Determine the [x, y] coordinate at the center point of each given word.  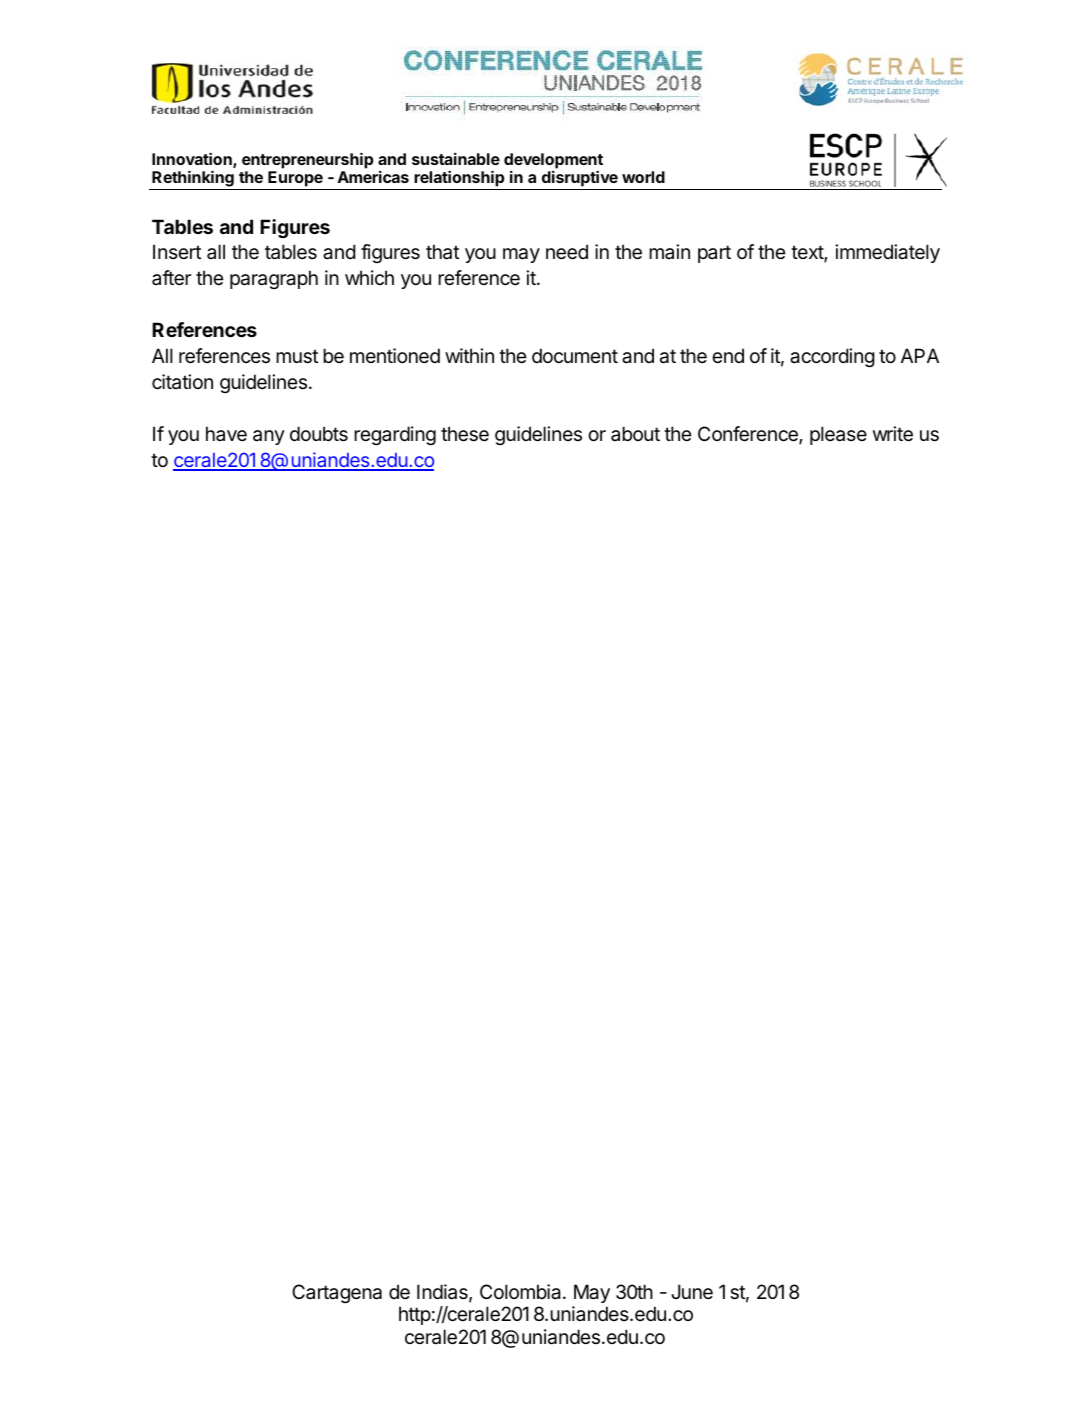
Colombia [522, 1292]
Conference [749, 435]
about [635, 433]
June [692, 1292]
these [465, 434]
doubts [319, 434]
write [893, 434]
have [226, 434]
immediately [887, 253]
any [269, 437]
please [838, 435]
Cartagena [337, 1293]
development [553, 162]
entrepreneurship [307, 160]
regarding [395, 435]
